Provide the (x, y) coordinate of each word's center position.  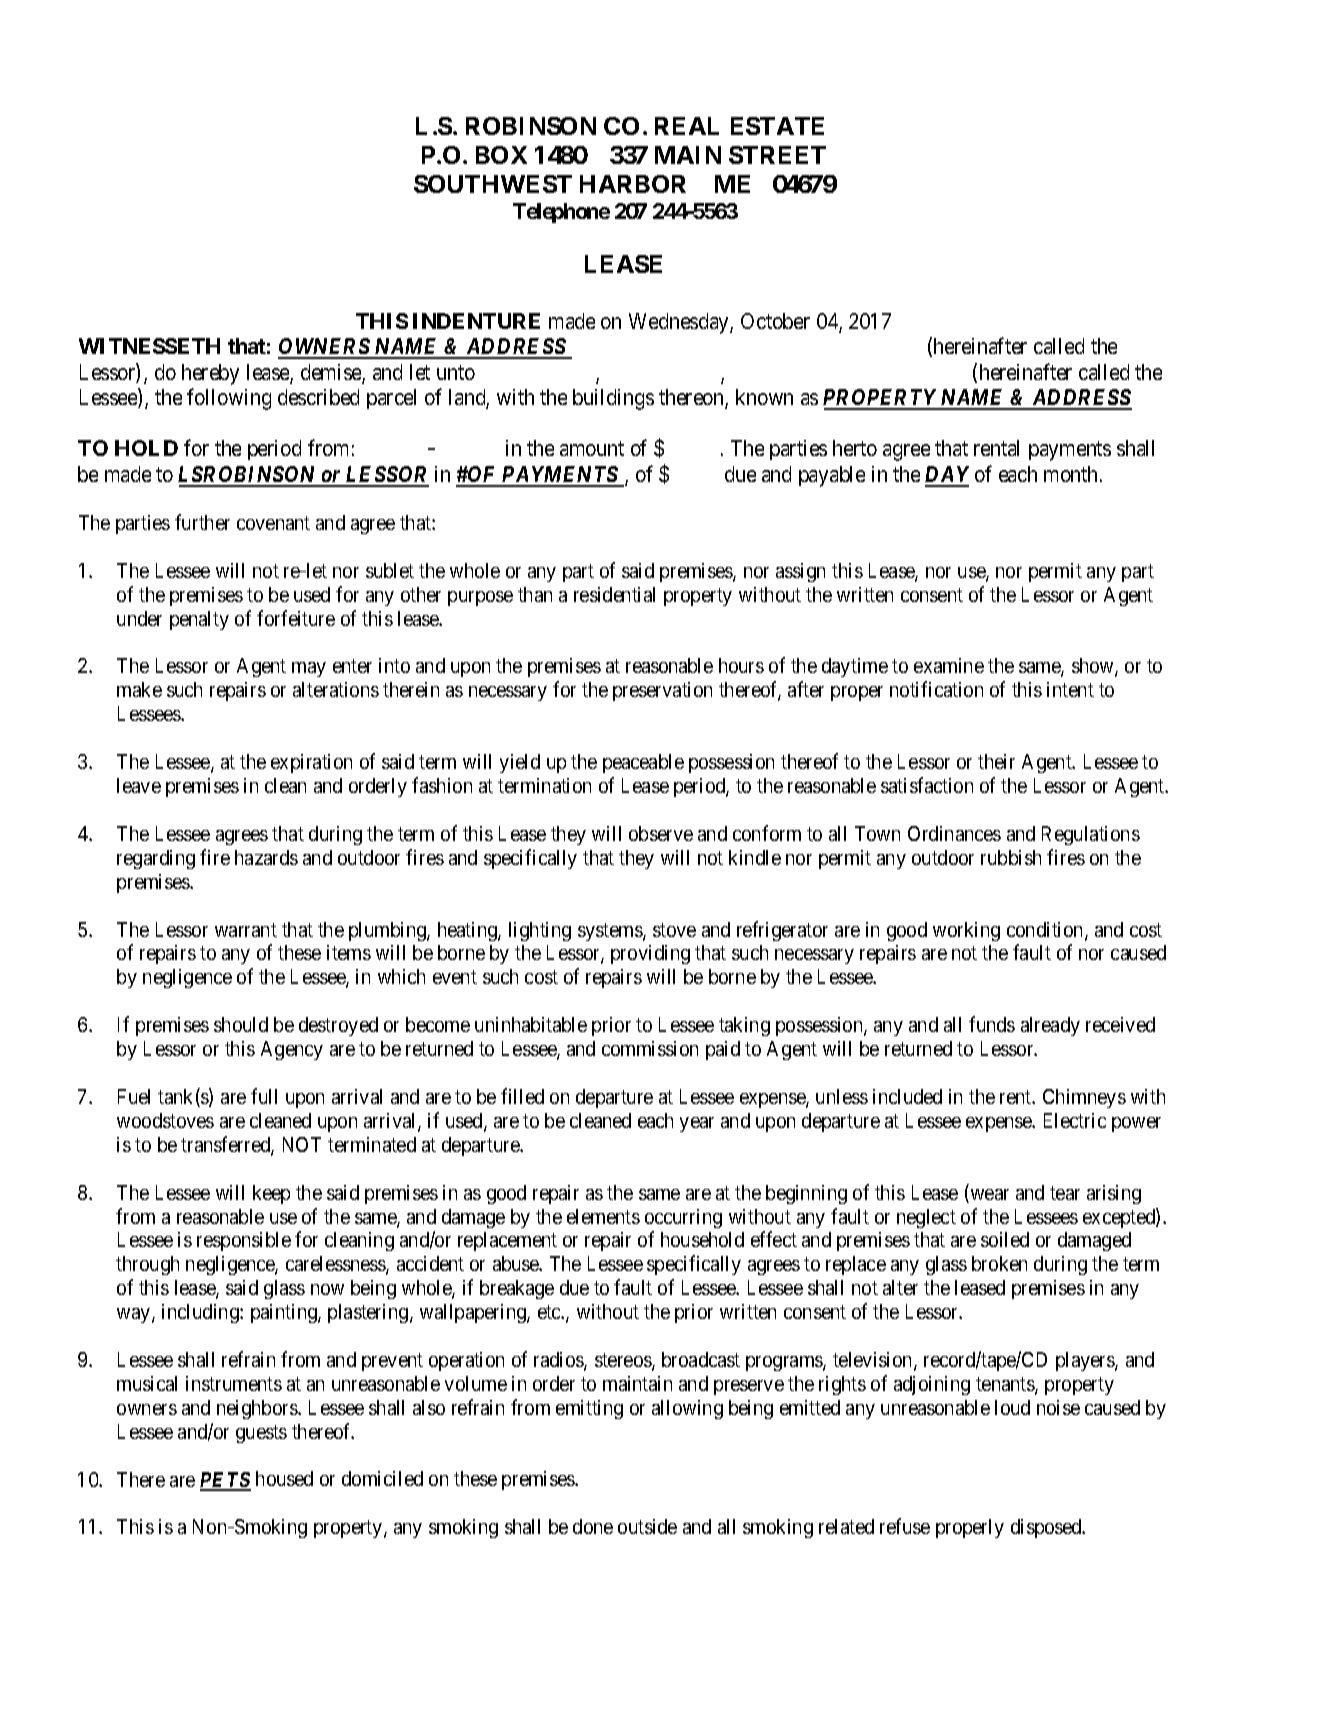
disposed (1047, 1528)
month (1072, 474)
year (697, 1124)
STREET (777, 155)
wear (988, 1196)
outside (647, 1526)
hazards (266, 857)
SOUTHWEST (493, 184)
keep (271, 1194)
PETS (225, 1481)
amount (592, 449)
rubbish (1011, 857)
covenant (273, 523)
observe (661, 833)
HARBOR (633, 184)
